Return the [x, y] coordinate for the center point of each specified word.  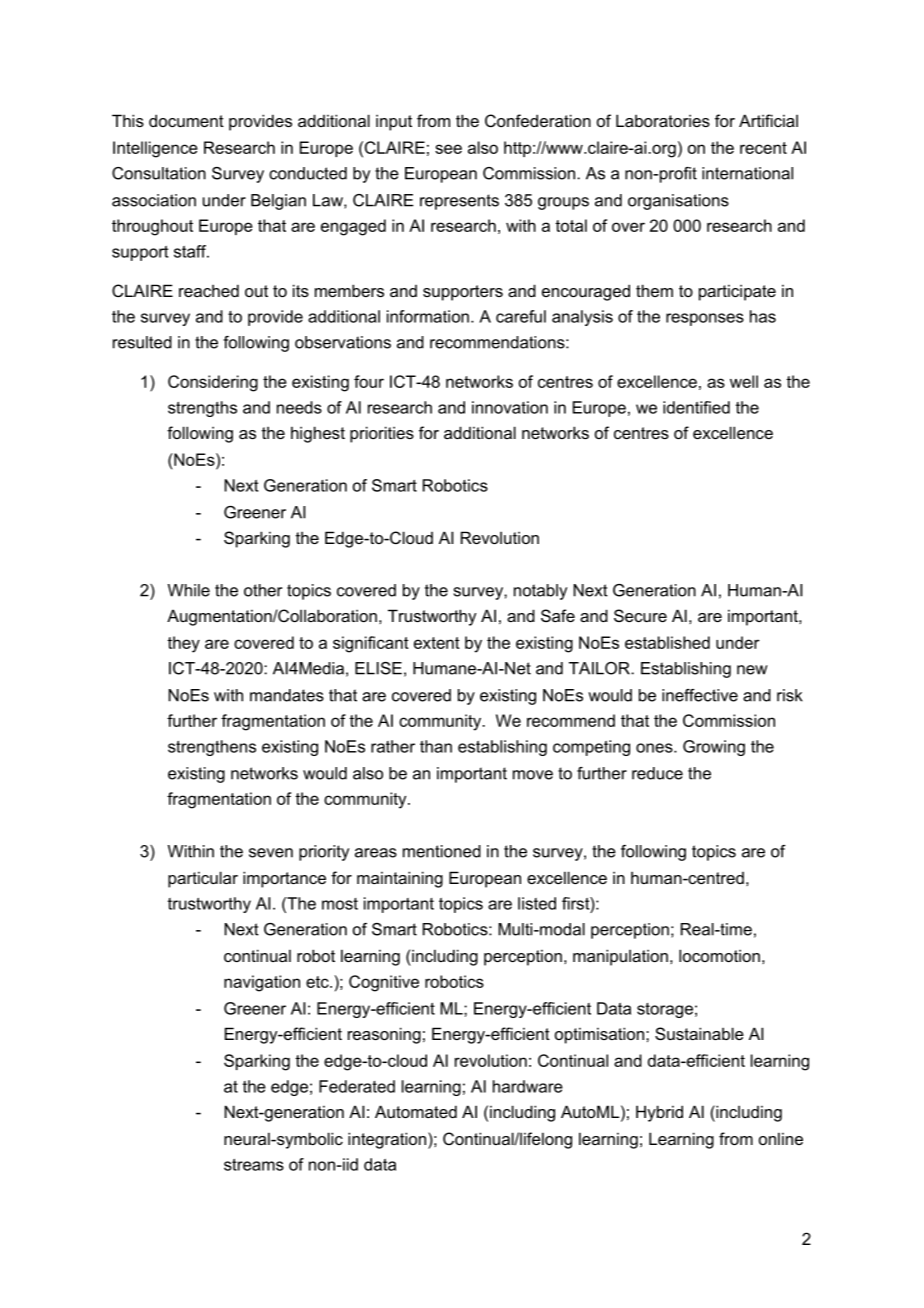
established [667, 642]
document [186, 120]
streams [254, 1165]
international [747, 173]
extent [437, 643]
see [448, 149]
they [183, 644]
